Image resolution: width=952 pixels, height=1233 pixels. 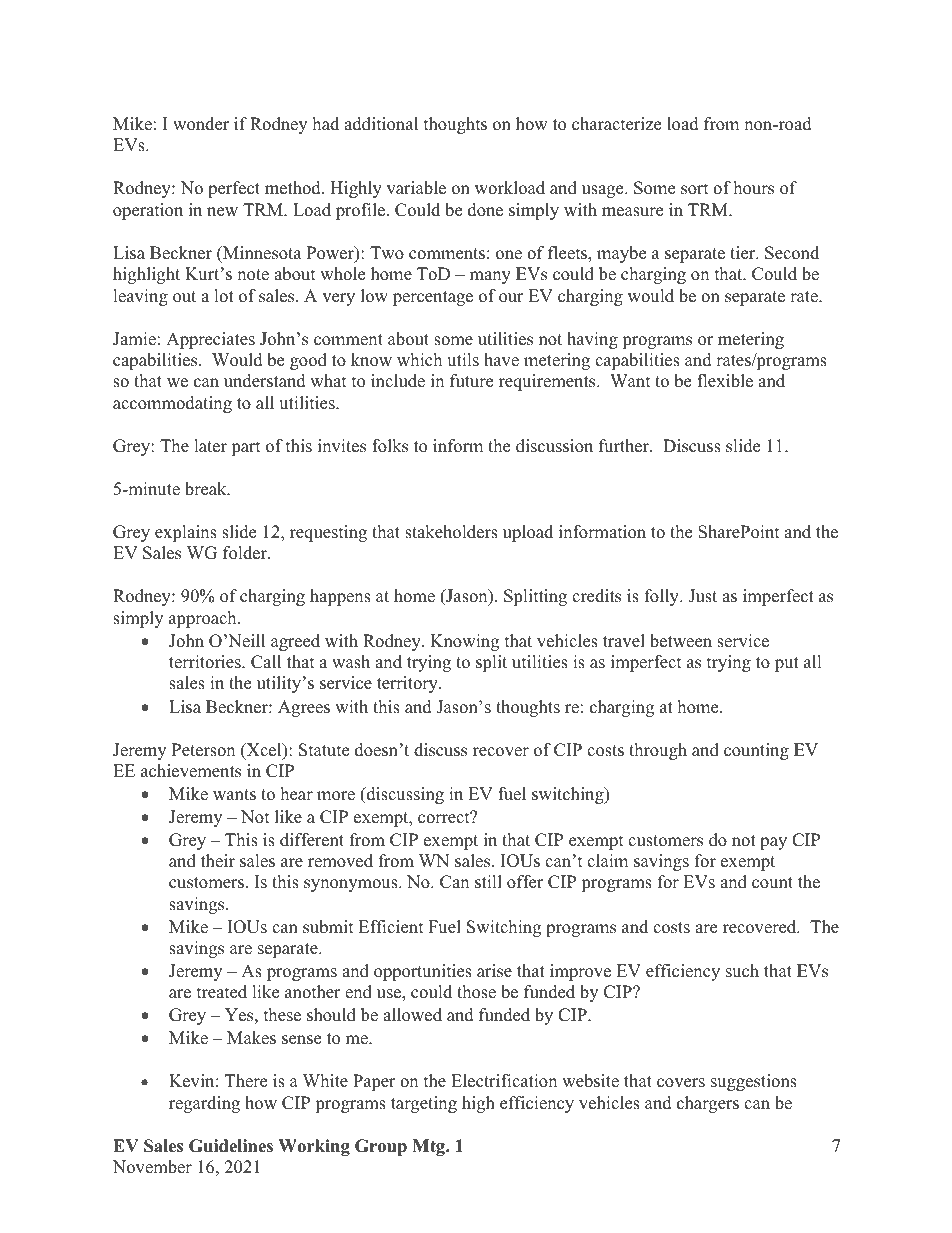 I want to click on through, so click(x=658, y=751).
